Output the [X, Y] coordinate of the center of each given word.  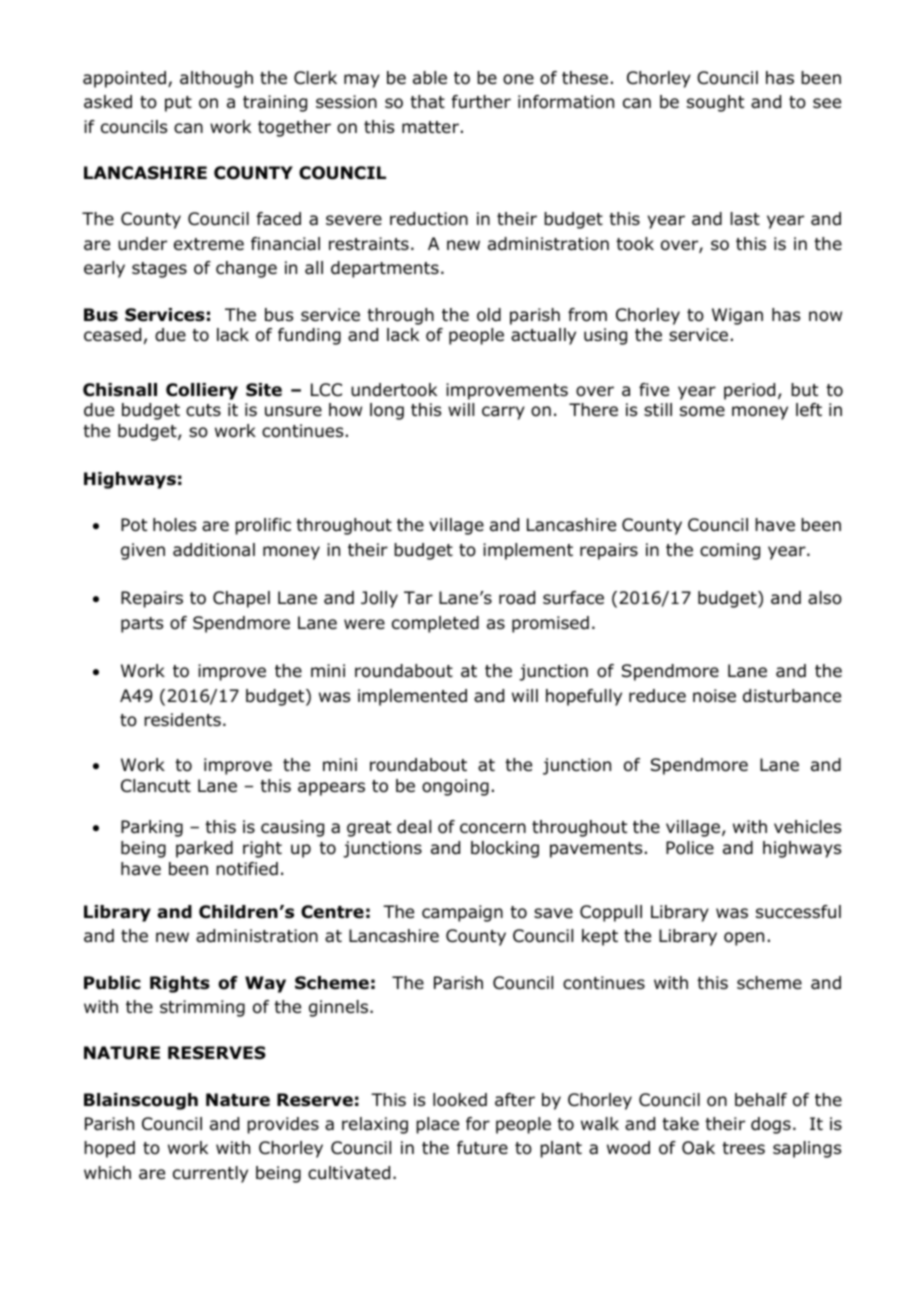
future [482, 1148]
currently [210, 1174]
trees [743, 1148]
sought [715, 103]
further [481, 102]
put [178, 104]
